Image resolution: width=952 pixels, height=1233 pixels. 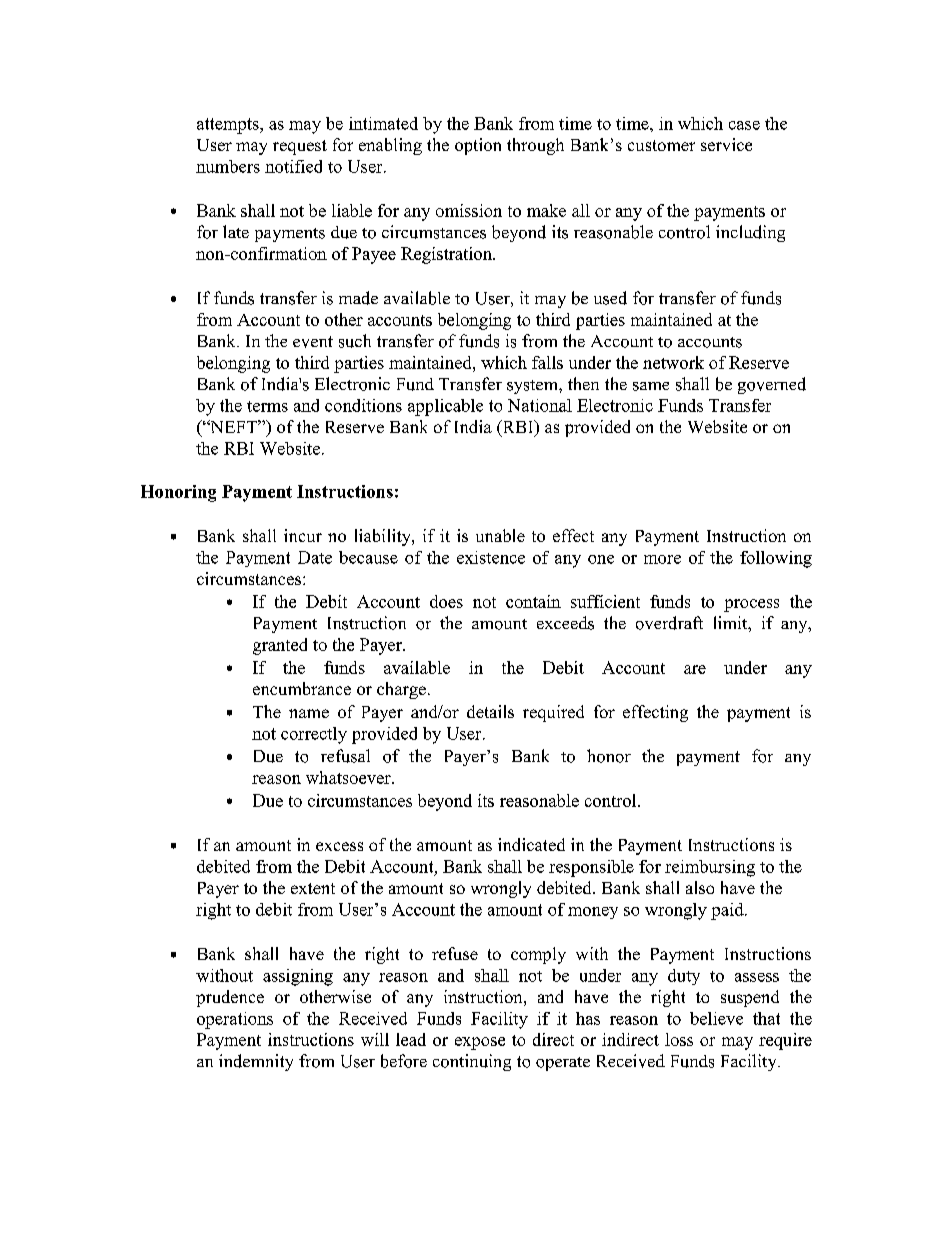 What do you see at coordinates (478, 146) in the screenshot?
I see `option` at bounding box center [478, 146].
